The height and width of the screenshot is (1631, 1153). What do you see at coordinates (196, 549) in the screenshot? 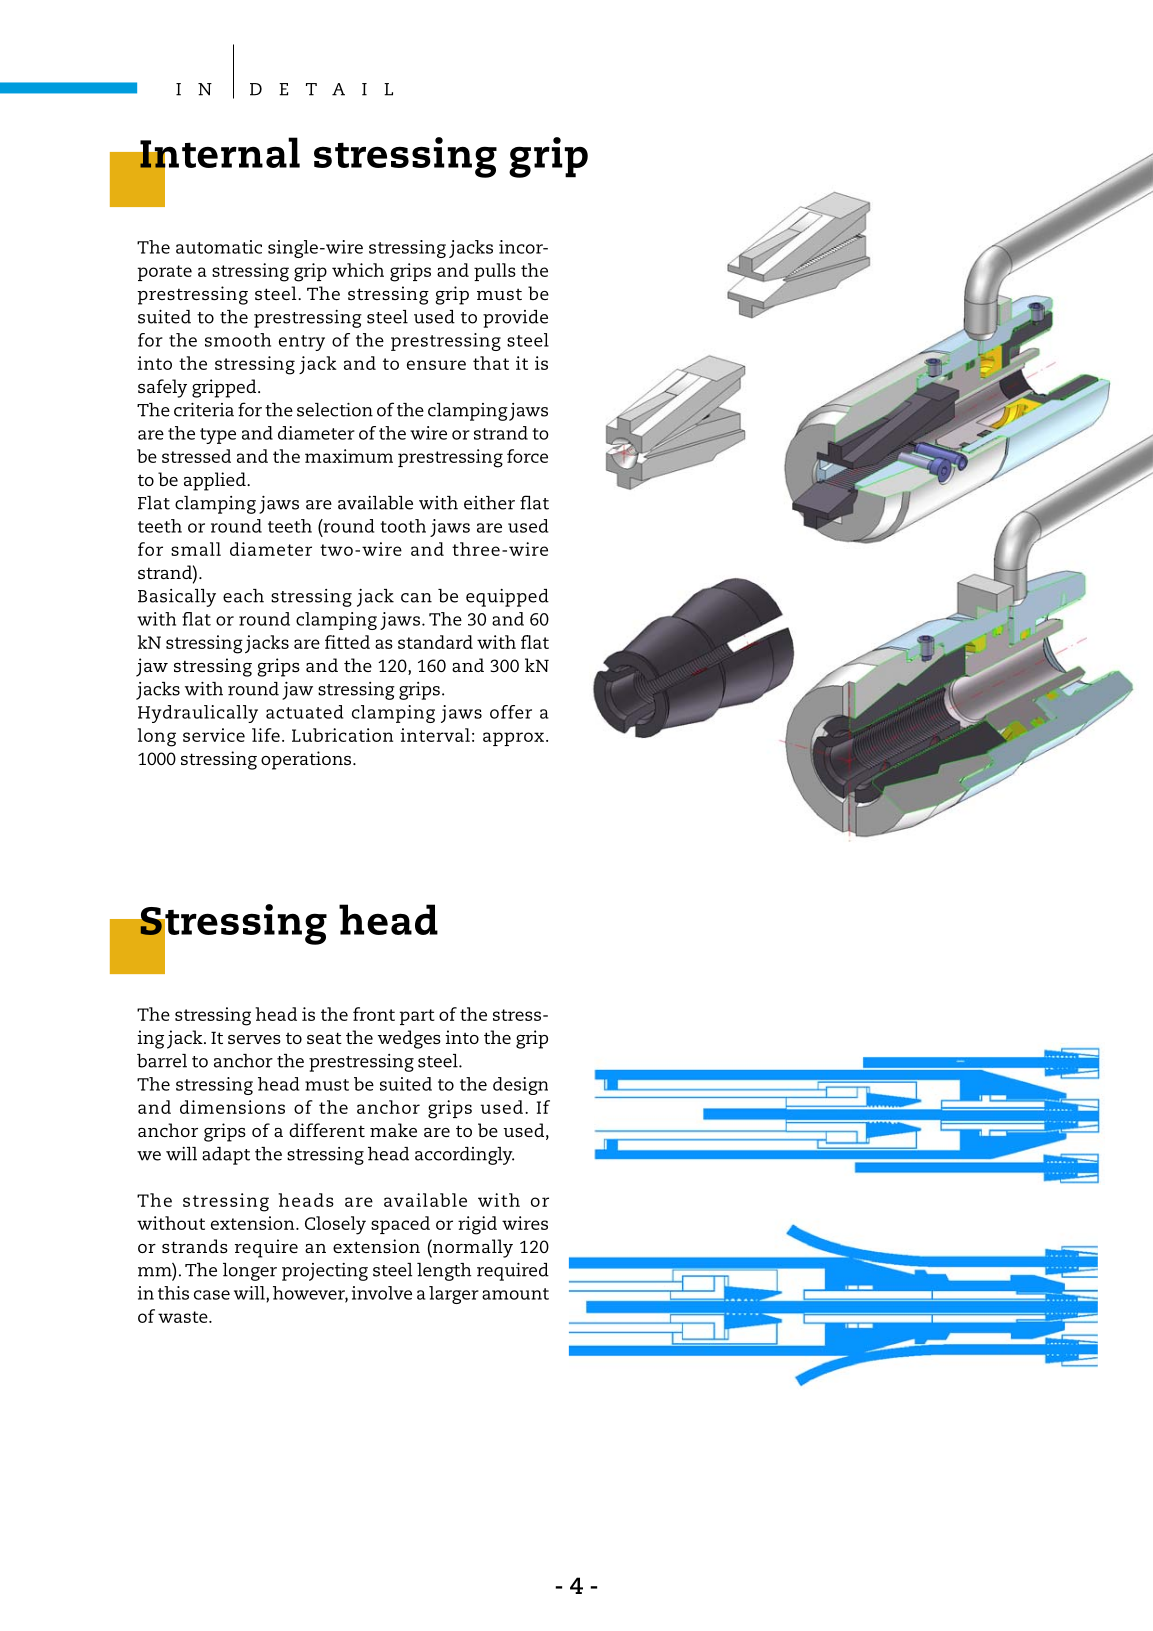
I see `small` at bounding box center [196, 549].
